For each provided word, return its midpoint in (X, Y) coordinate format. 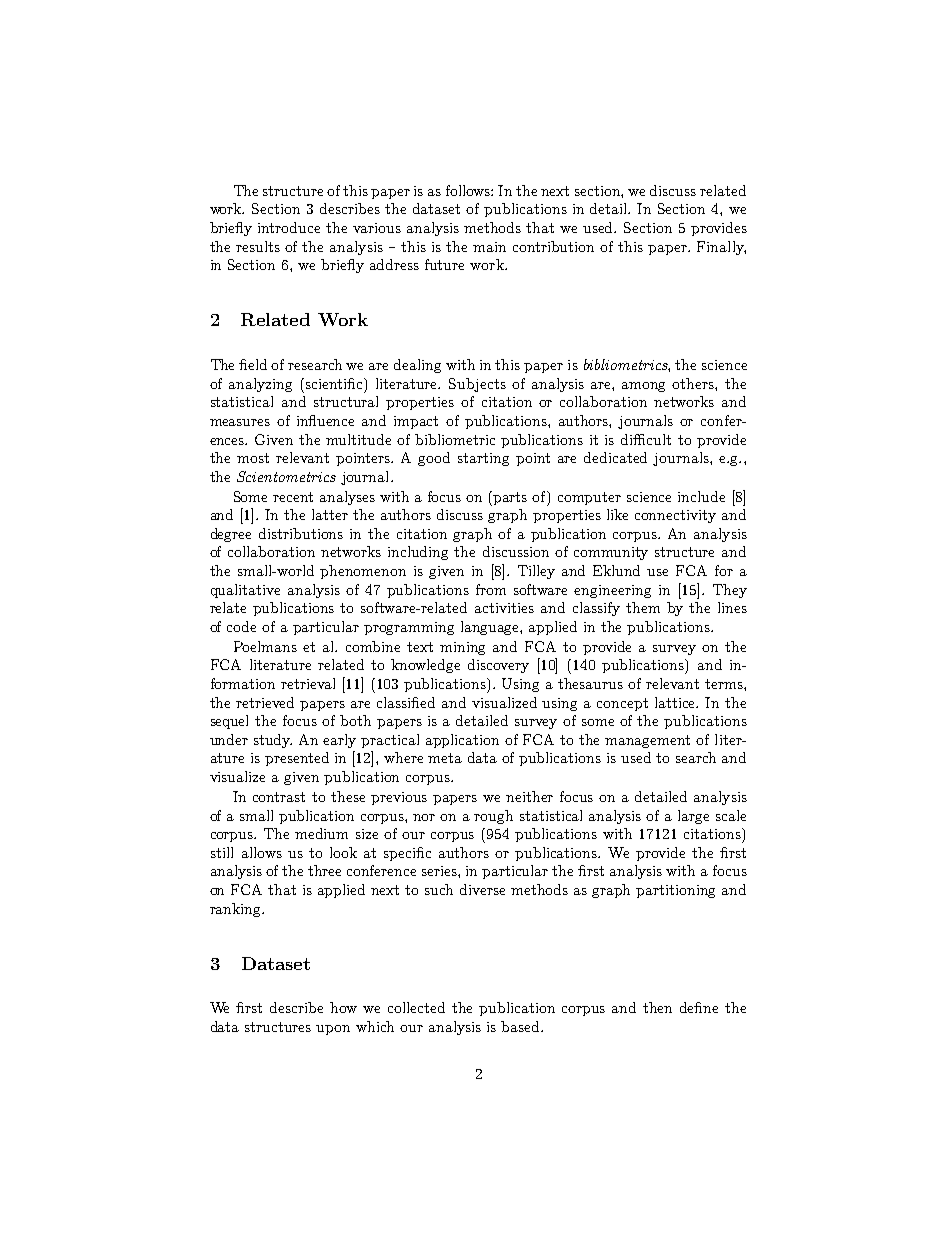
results (258, 246)
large (693, 817)
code (241, 626)
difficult (646, 439)
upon (333, 1030)
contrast (279, 797)
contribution (553, 246)
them (643, 607)
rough (493, 817)
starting (483, 459)
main (489, 247)
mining (462, 648)
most (253, 458)
